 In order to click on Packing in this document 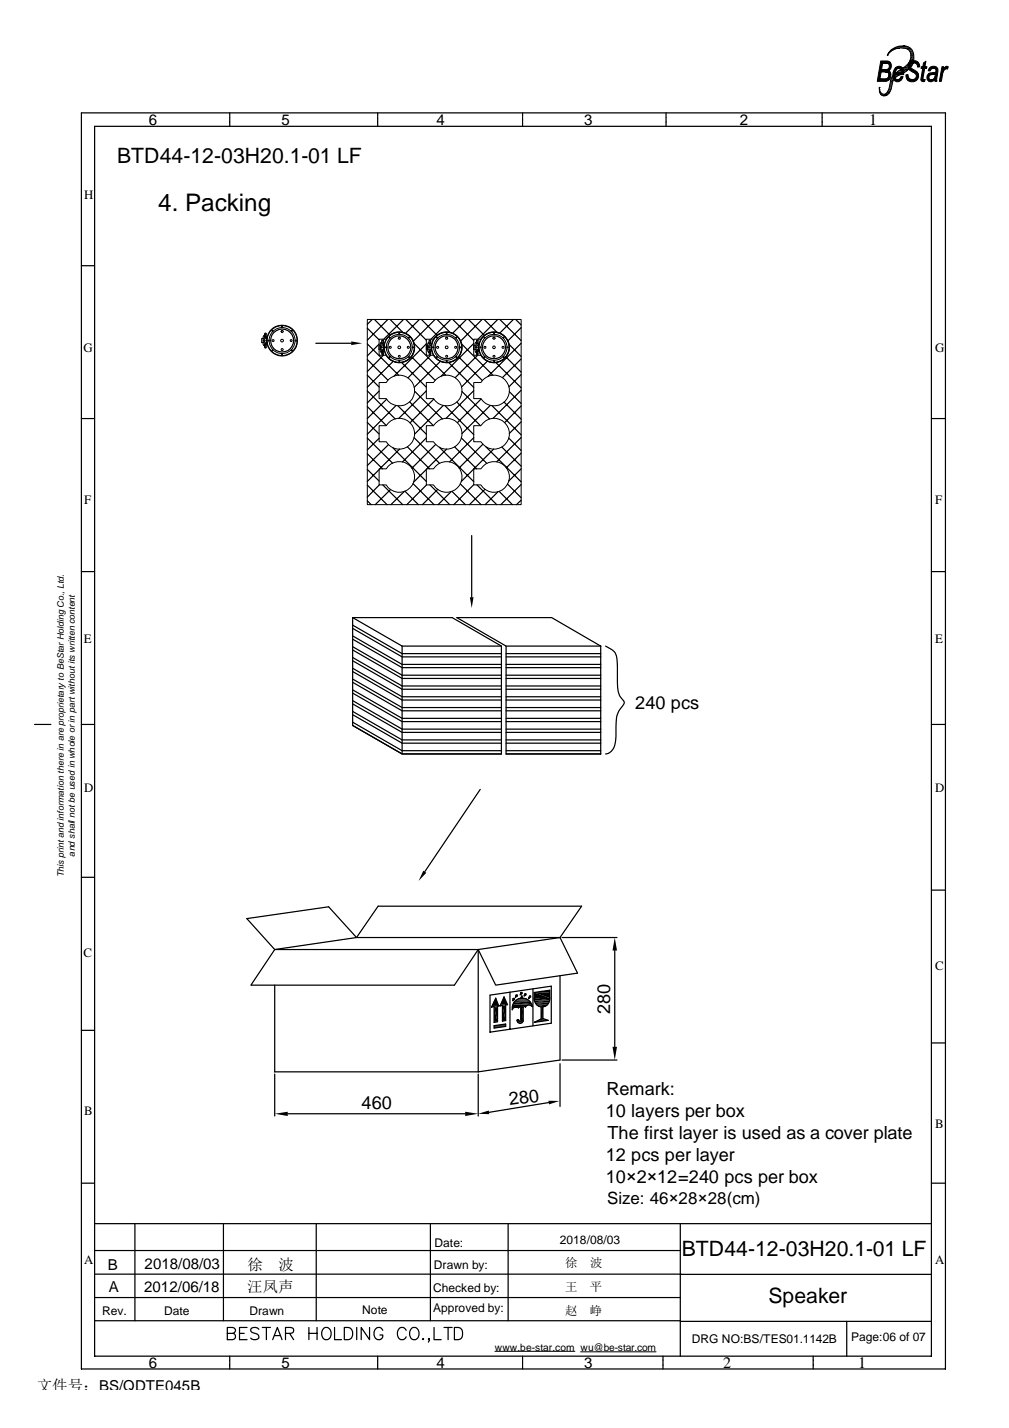, I will do `click(228, 205)`.
